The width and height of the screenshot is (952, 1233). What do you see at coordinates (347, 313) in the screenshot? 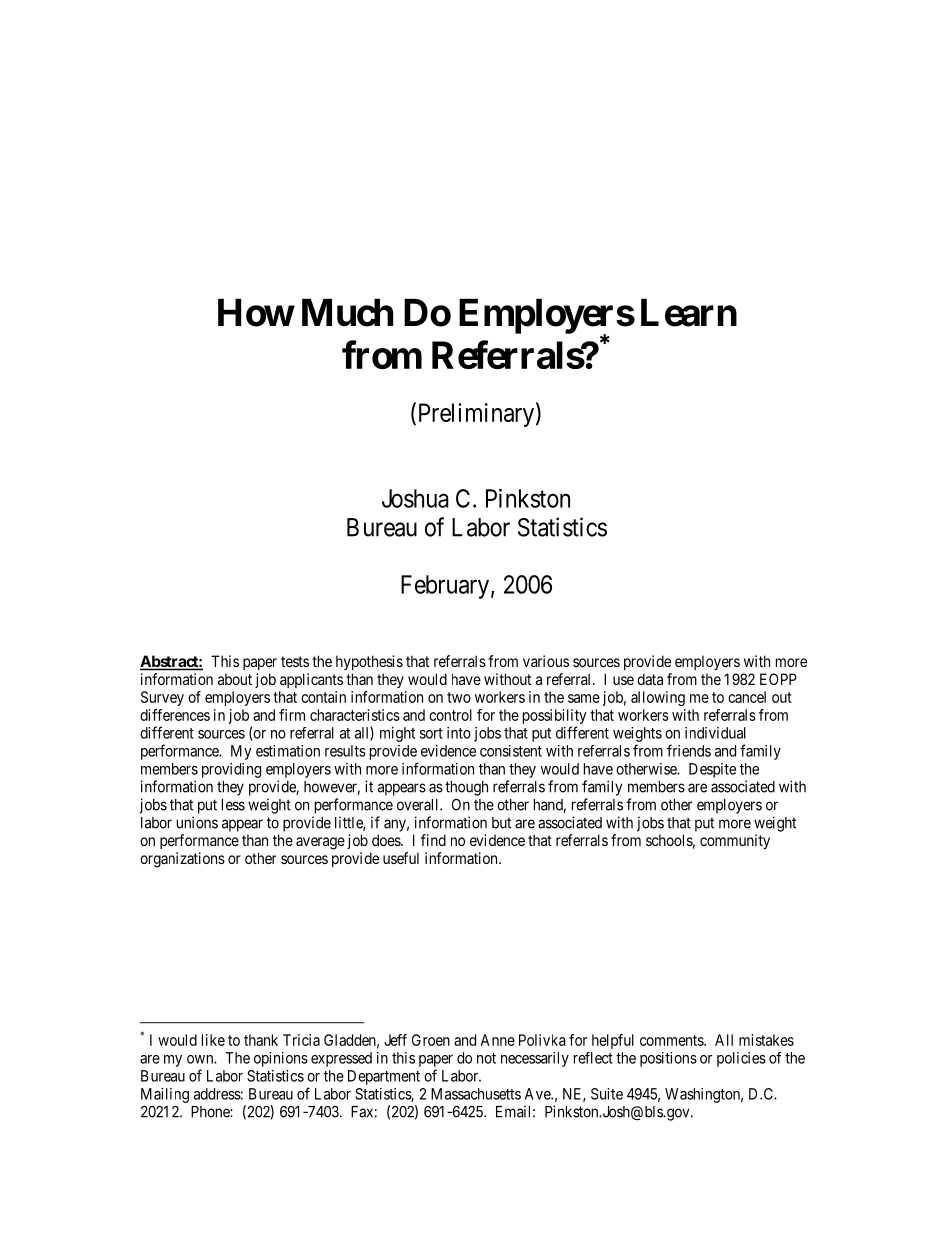
I see `Much` at bounding box center [347, 313].
